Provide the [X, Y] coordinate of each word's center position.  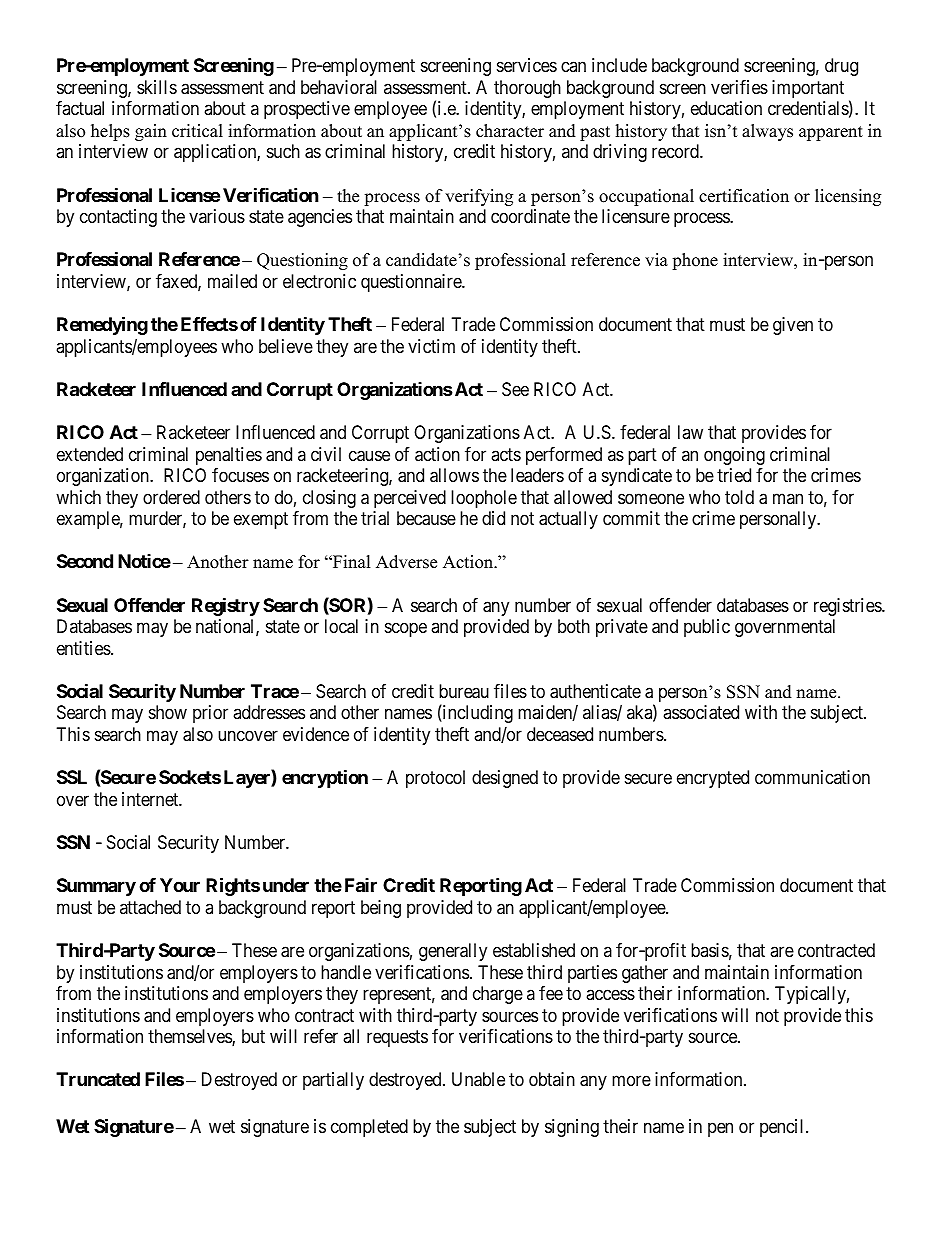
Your [180, 885]
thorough [527, 89]
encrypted [713, 779]
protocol [435, 779]
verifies [739, 87]
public [707, 628]
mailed [232, 281]
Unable [478, 1079]
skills [157, 87]
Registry [226, 606]
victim [431, 346]
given [793, 326]
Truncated [98, 1079]
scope [406, 630]
